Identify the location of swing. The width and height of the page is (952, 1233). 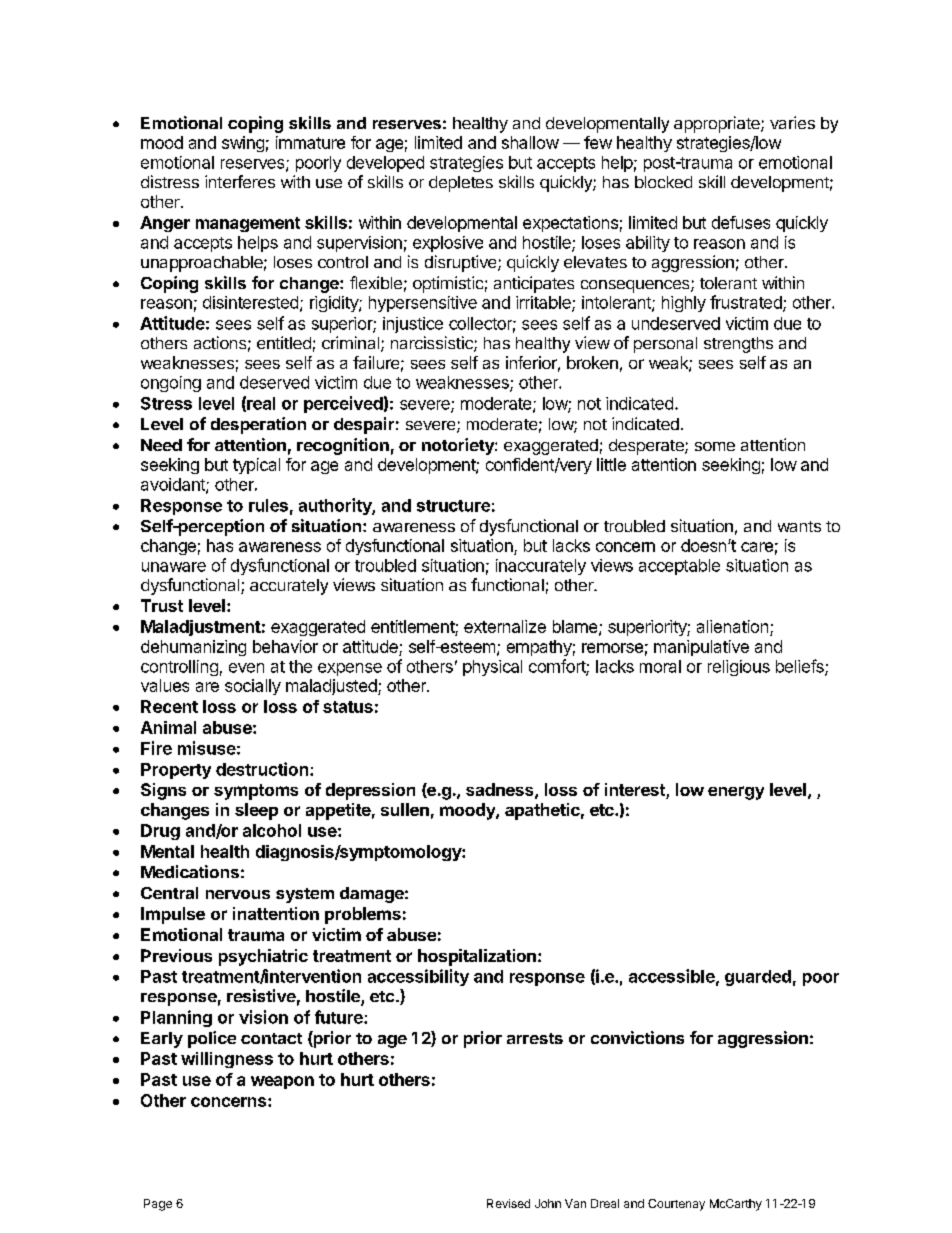
(243, 144).
